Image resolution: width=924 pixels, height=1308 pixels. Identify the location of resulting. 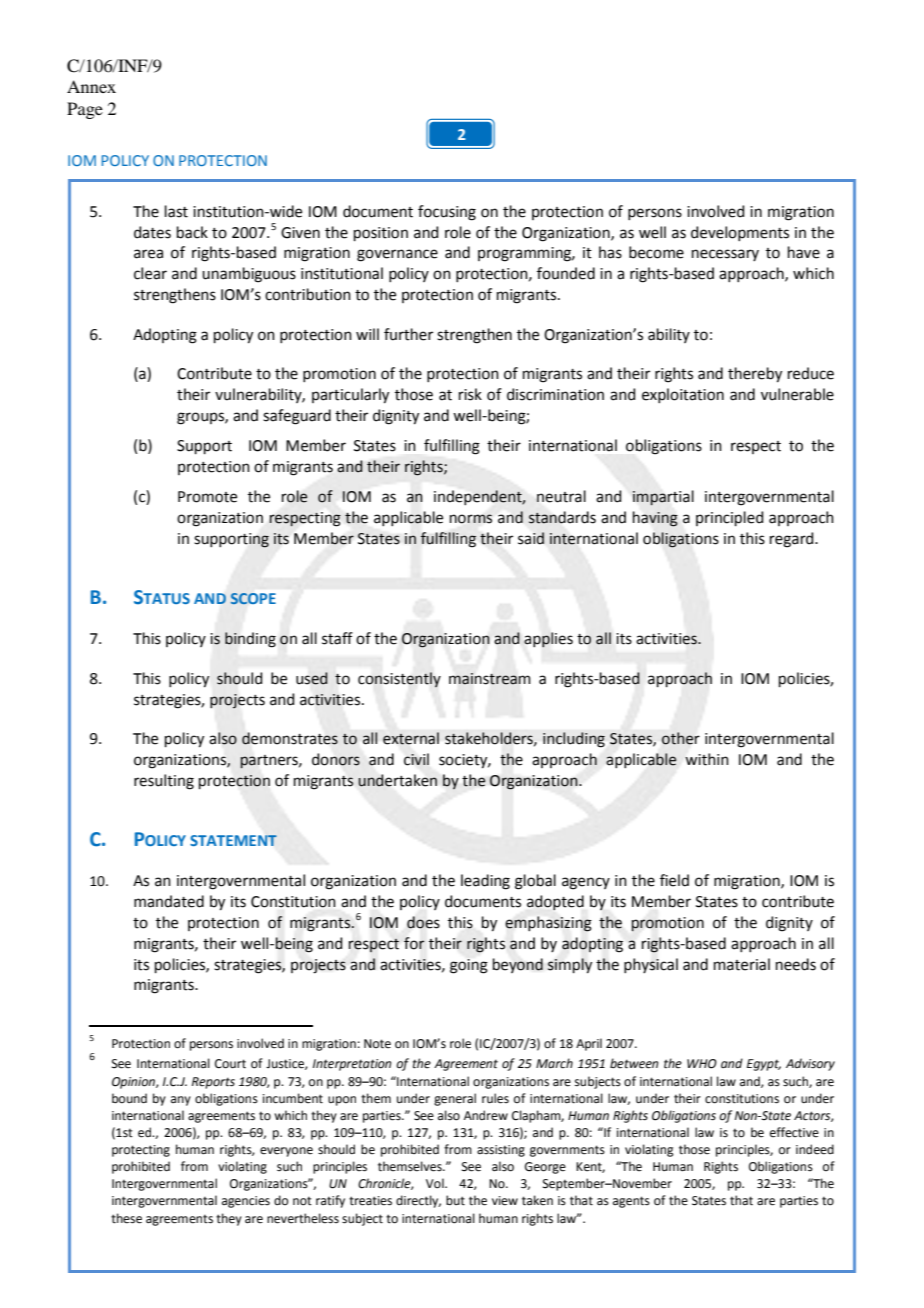
(164, 782).
